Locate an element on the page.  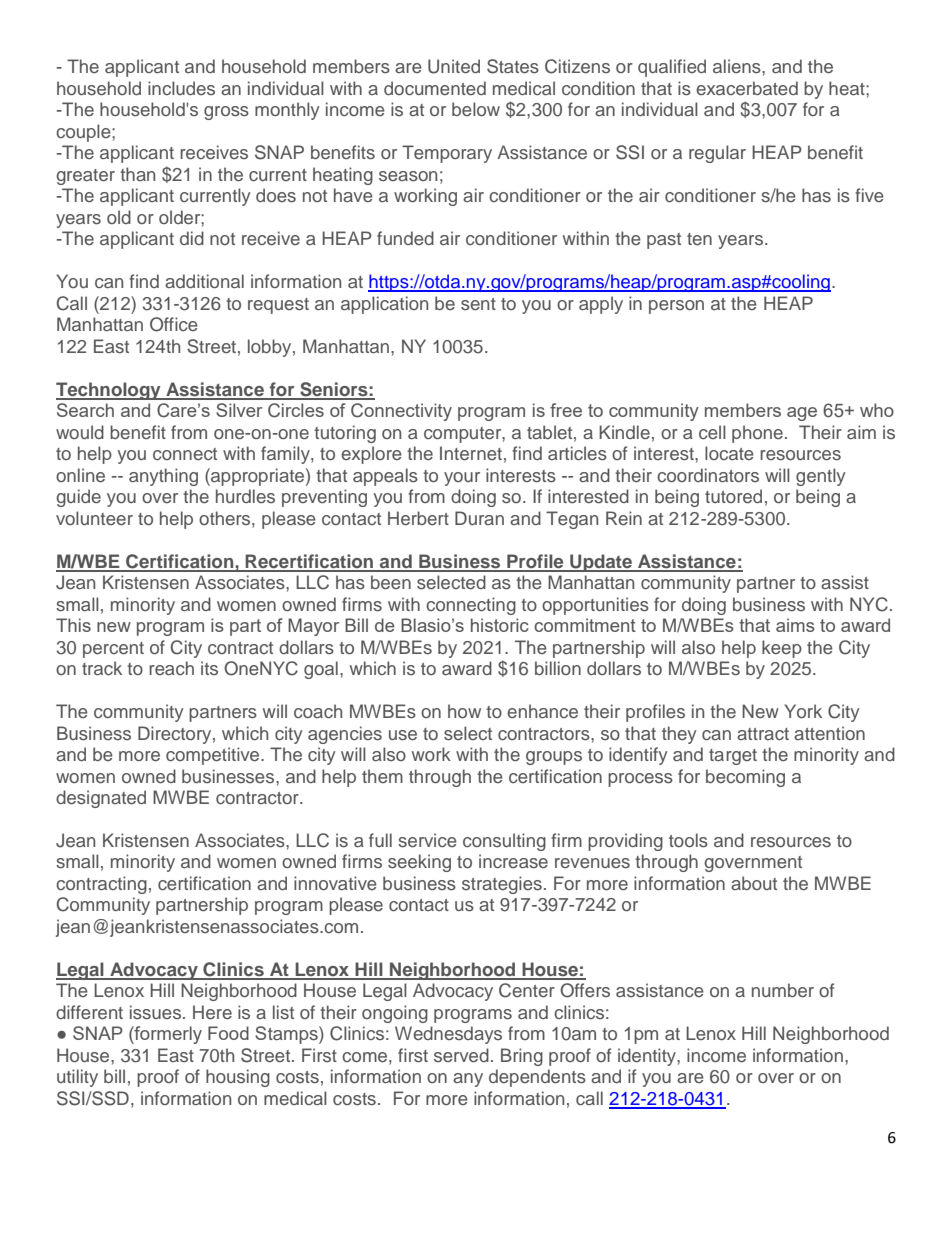
number is located at coordinates (783, 990).
